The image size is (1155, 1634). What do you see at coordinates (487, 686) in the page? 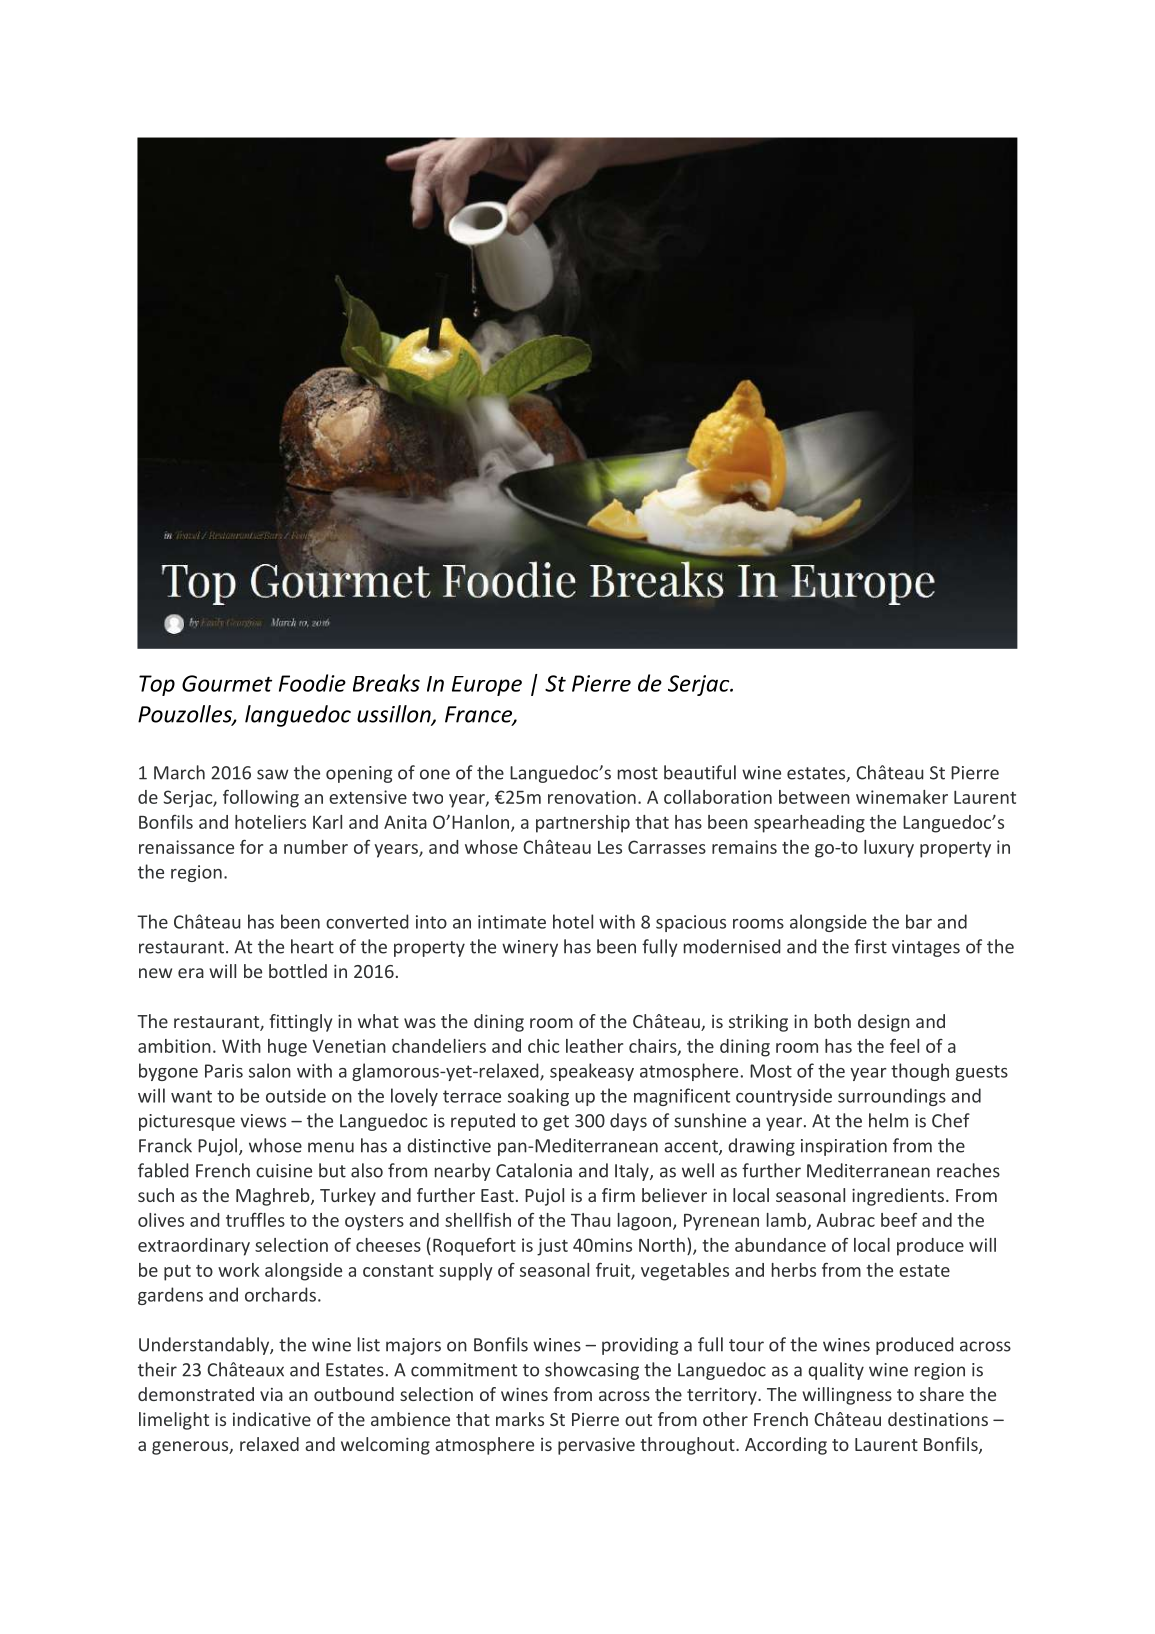
I see `Europe` at bounding box center [487, 686].
